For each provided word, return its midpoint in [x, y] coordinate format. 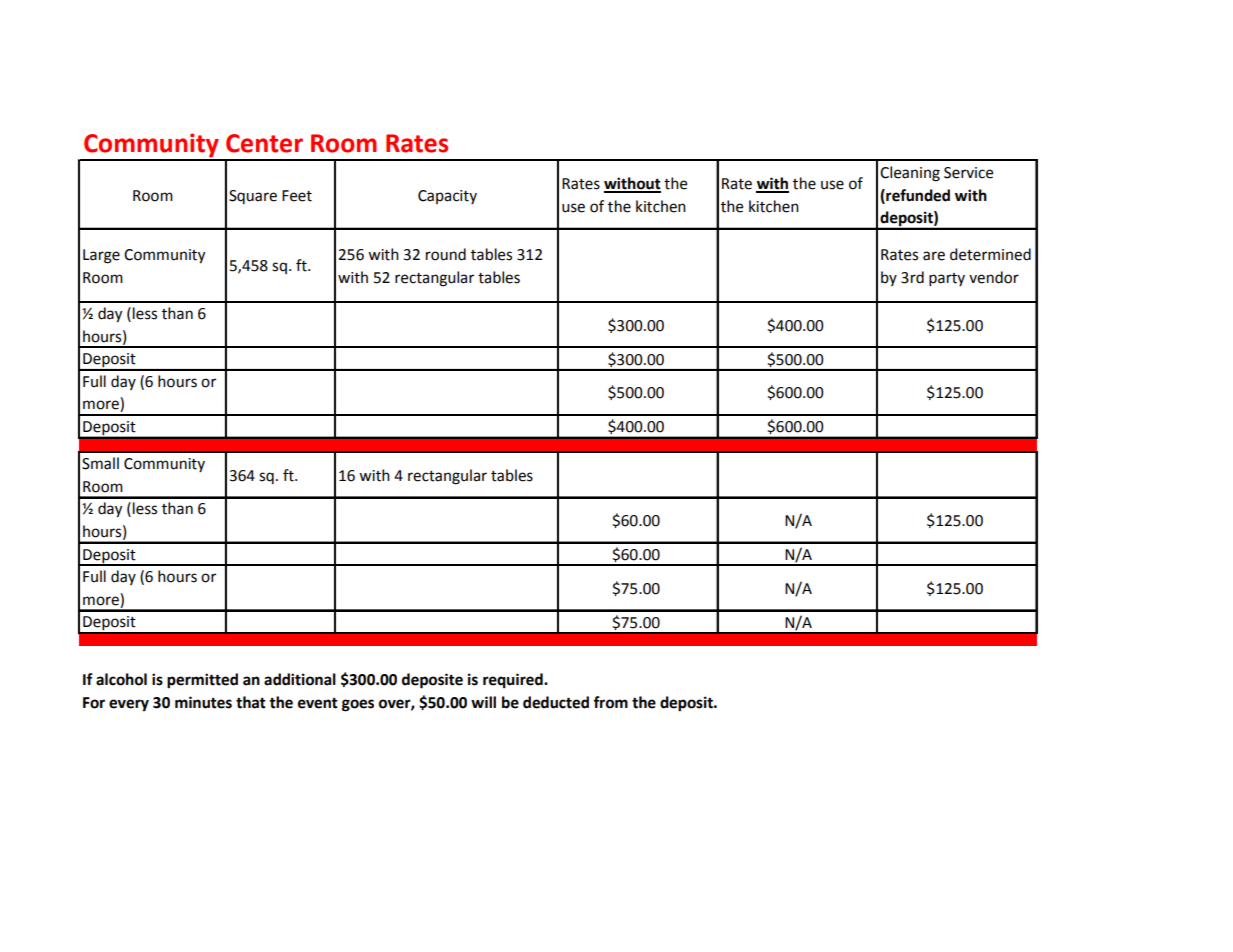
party [947, 280]
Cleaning [910, 174]
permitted [202, 681]
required [514, 681]
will [483, 702]
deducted [556, 702]
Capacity [447, 197]
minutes [203, 702]
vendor [994, 277]
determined [990, 254]
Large [101, 256]
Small [100, 463]
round [446, 254]
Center [264, 143]
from [610, 702]
